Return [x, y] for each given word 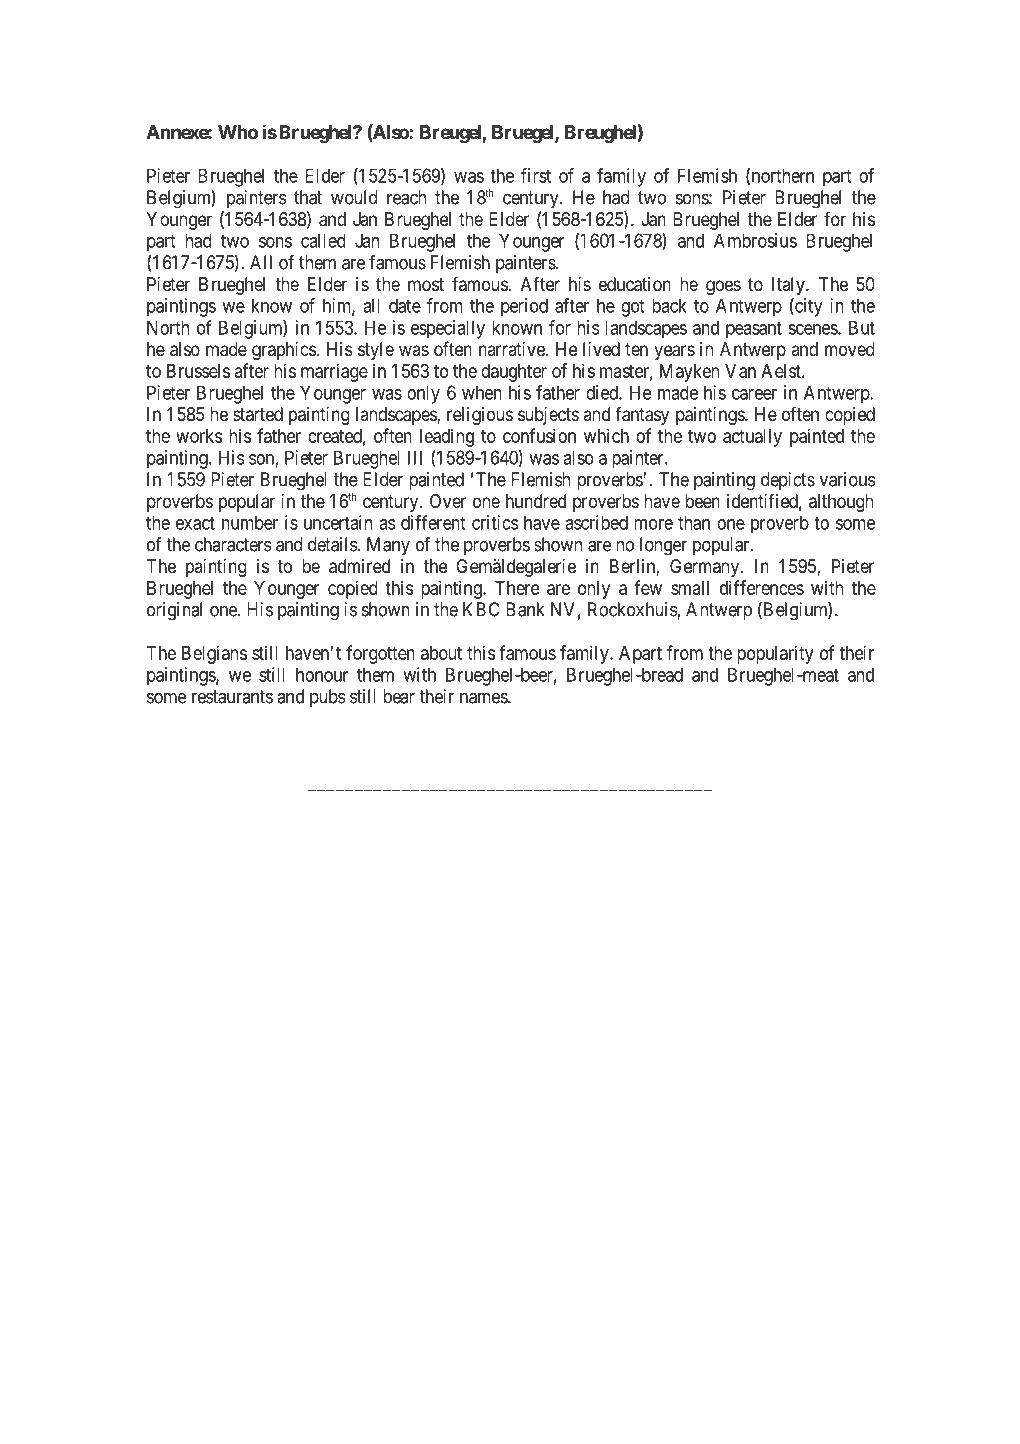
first [536, 175]
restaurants [232, 697]
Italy [789, 286]
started [258, 414]
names [484, 698]
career [754, 394]
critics [495, 522]
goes [723, 287]
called [323, 240]
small [690, 588]
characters [233, 544]
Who [238, 132]
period [524, 307]
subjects [548, 416]
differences [762, 587]
